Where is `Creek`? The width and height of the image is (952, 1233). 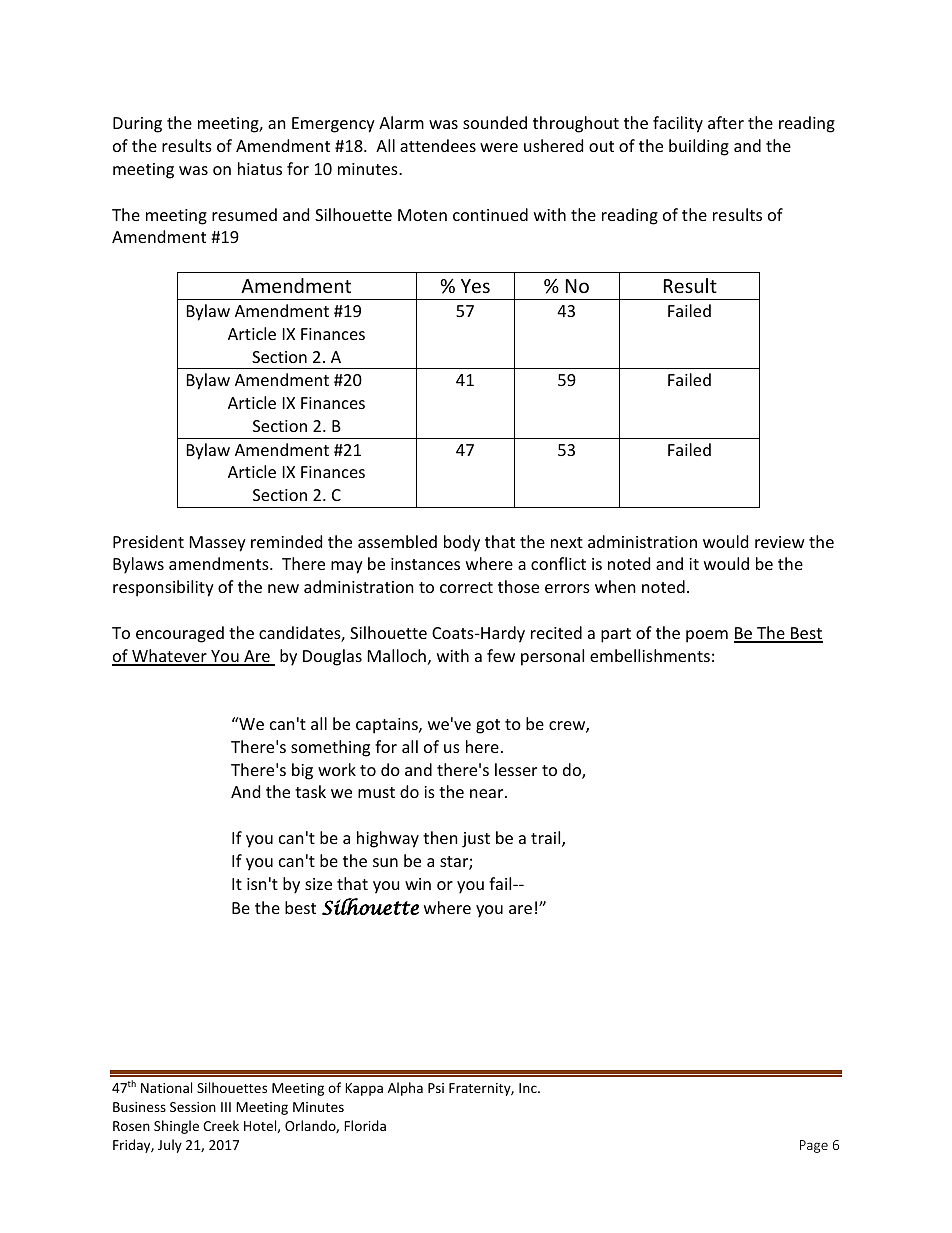 Creek is located at coordinates (221, 1125).
